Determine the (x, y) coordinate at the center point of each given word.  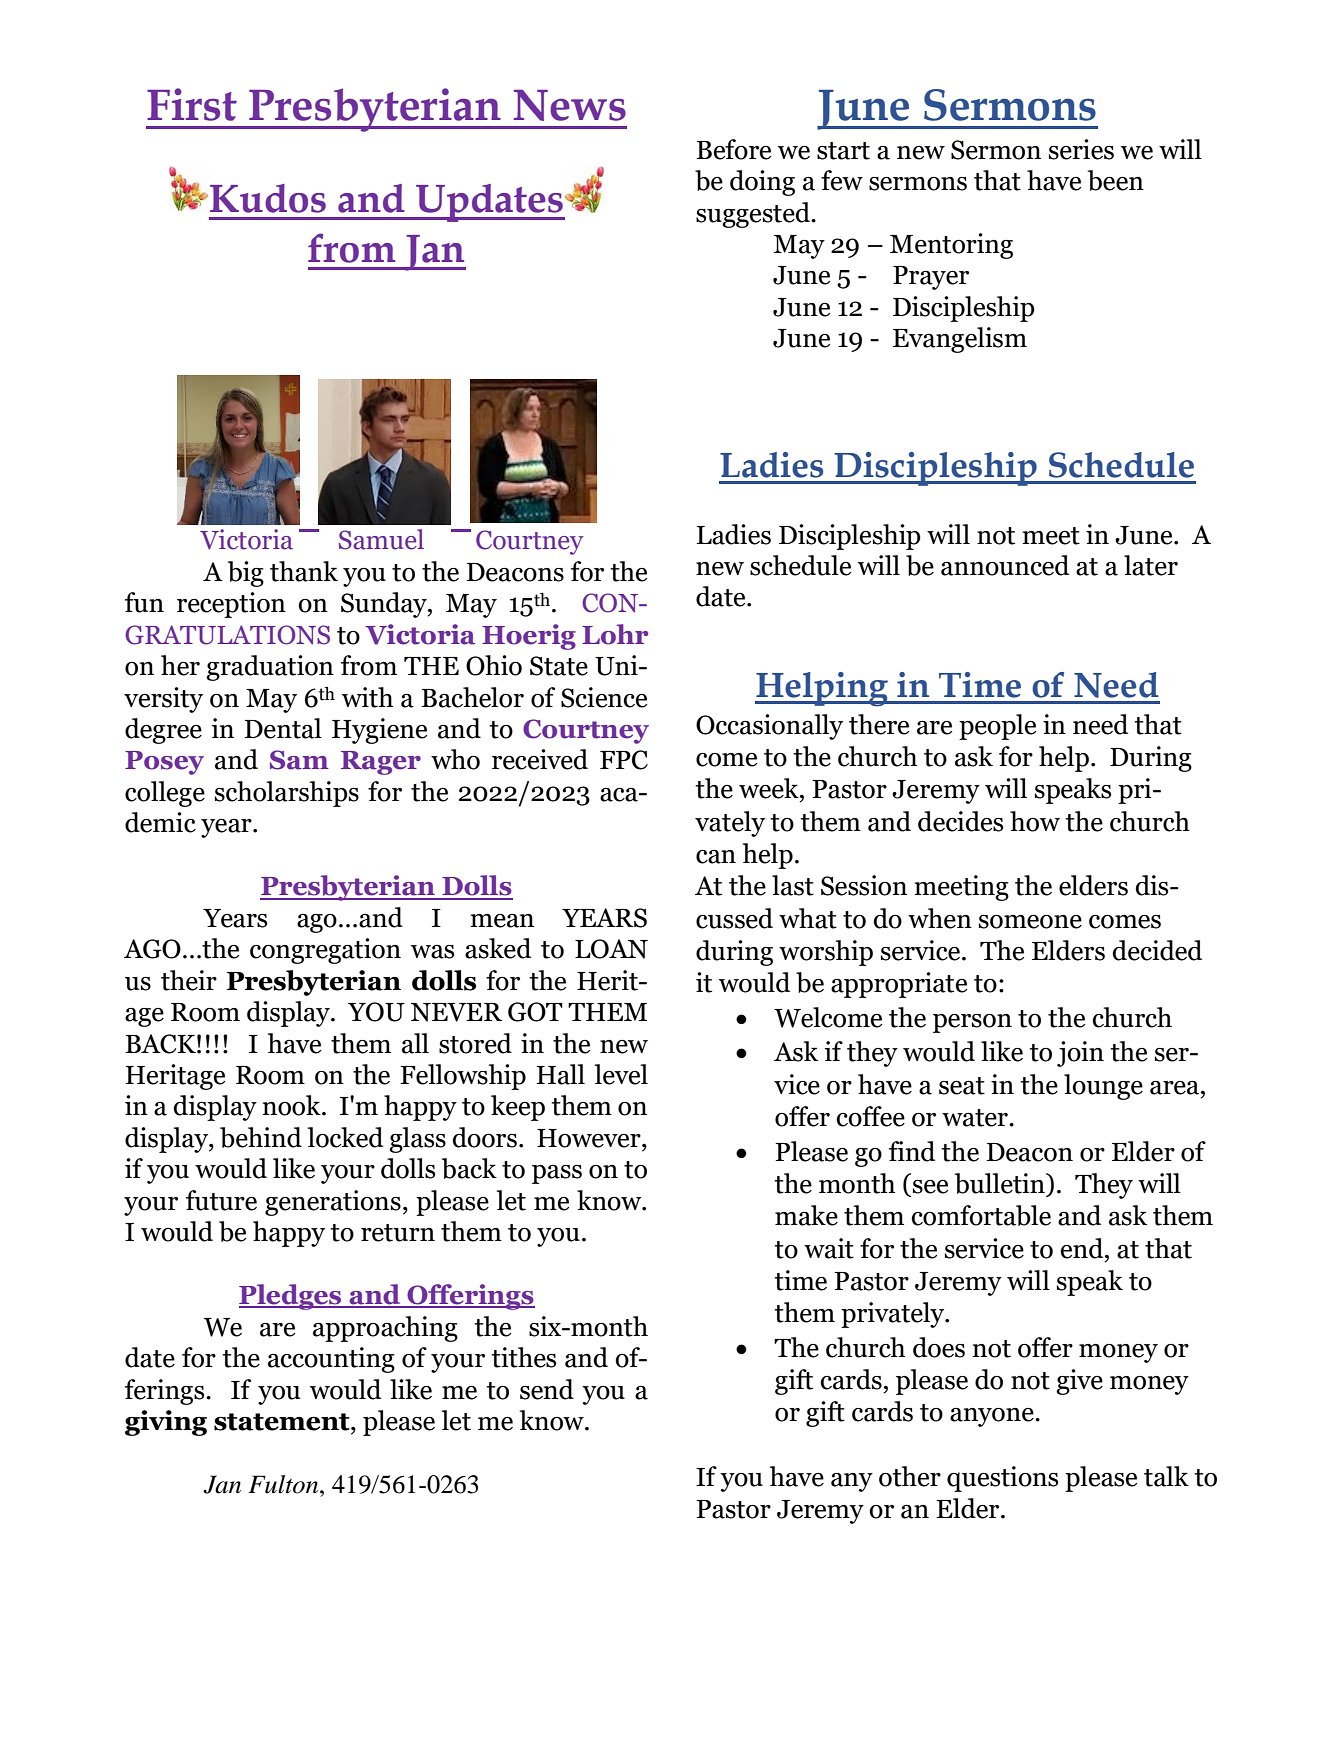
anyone (993, 1417)
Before (733, 149)
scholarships (287, 794)
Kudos (268, 198)
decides (960, 821)
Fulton (284, 1484)
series (1081, 149)
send (547, 1389)
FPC (624, 760)
